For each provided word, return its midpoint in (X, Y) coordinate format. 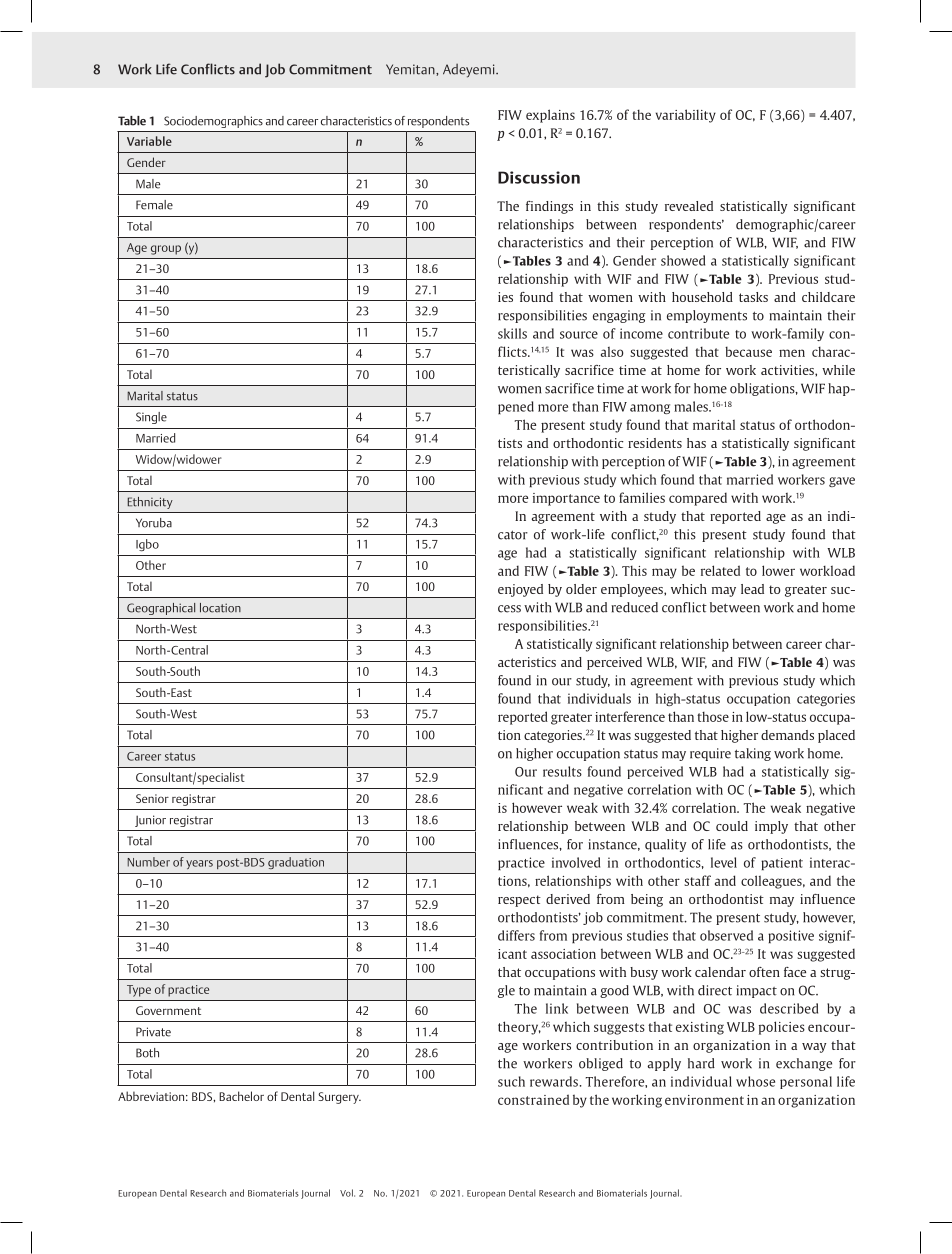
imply (771, 827)
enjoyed (520, 590)
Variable (149, 141)
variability (686, 116)
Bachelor (241, 1096)
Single (151, 418)
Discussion (539, 177)
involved (576, 862)
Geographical (161, 609)
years (199, 864)
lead (752, 589)
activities (788, 370)
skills (512, 333)
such (511, 1081)
